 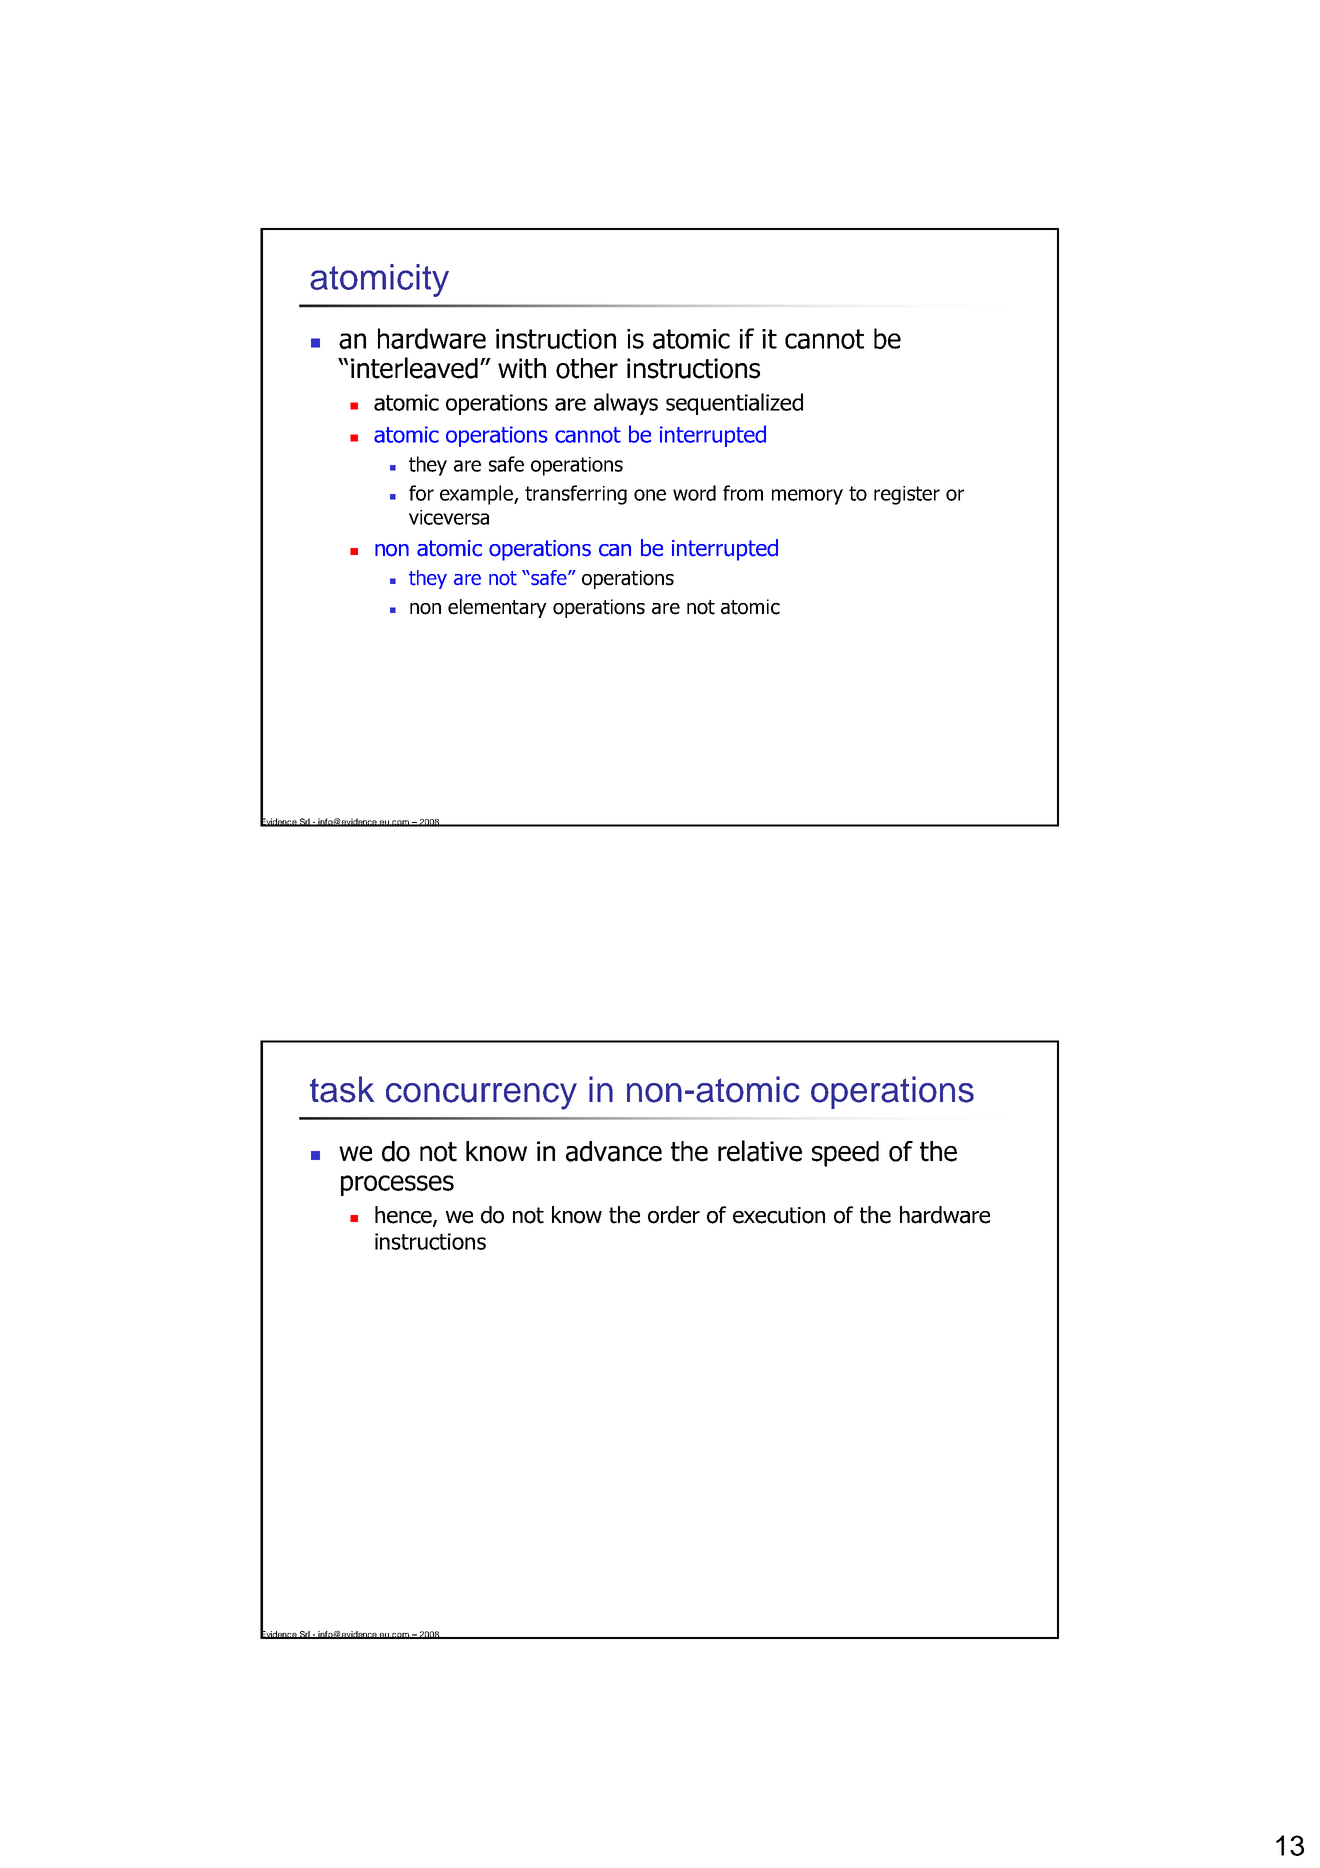 What do you see at coordinates (614, 1151) in the screenshot?
I see `advance` at bounding box center [614, 1151].
